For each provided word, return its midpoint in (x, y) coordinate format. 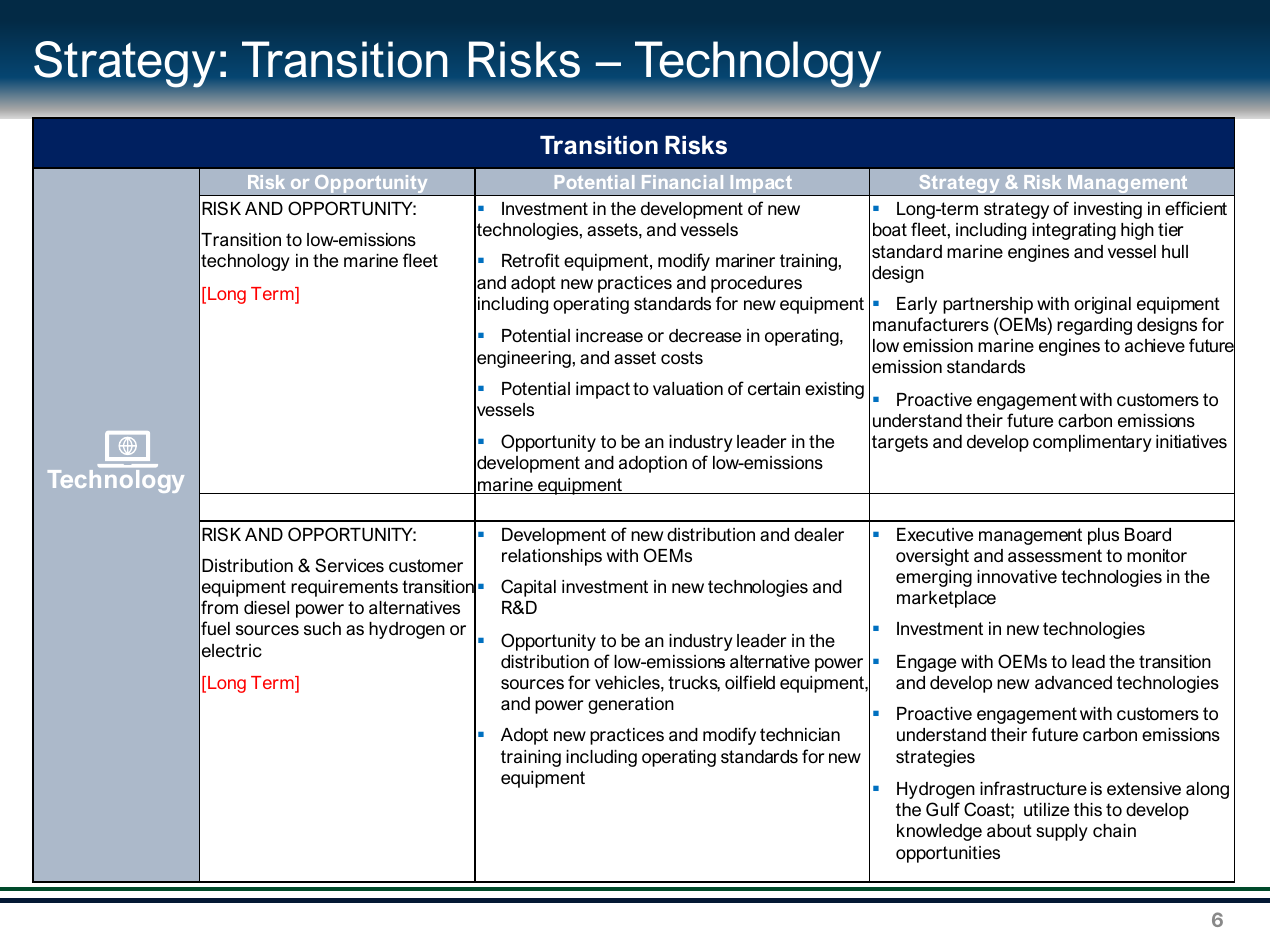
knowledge (939, 832)
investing (1108, 210)
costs (682, 357)
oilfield (750, 682)
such (322, 628)
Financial (682, 182)
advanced (1073, 683)
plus (1103, 536)
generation (631, 705)
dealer (819, 535)
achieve (1155, 345)
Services (349, 565)
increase (609, 335)
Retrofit (531, 260)
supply (1062, 832)
